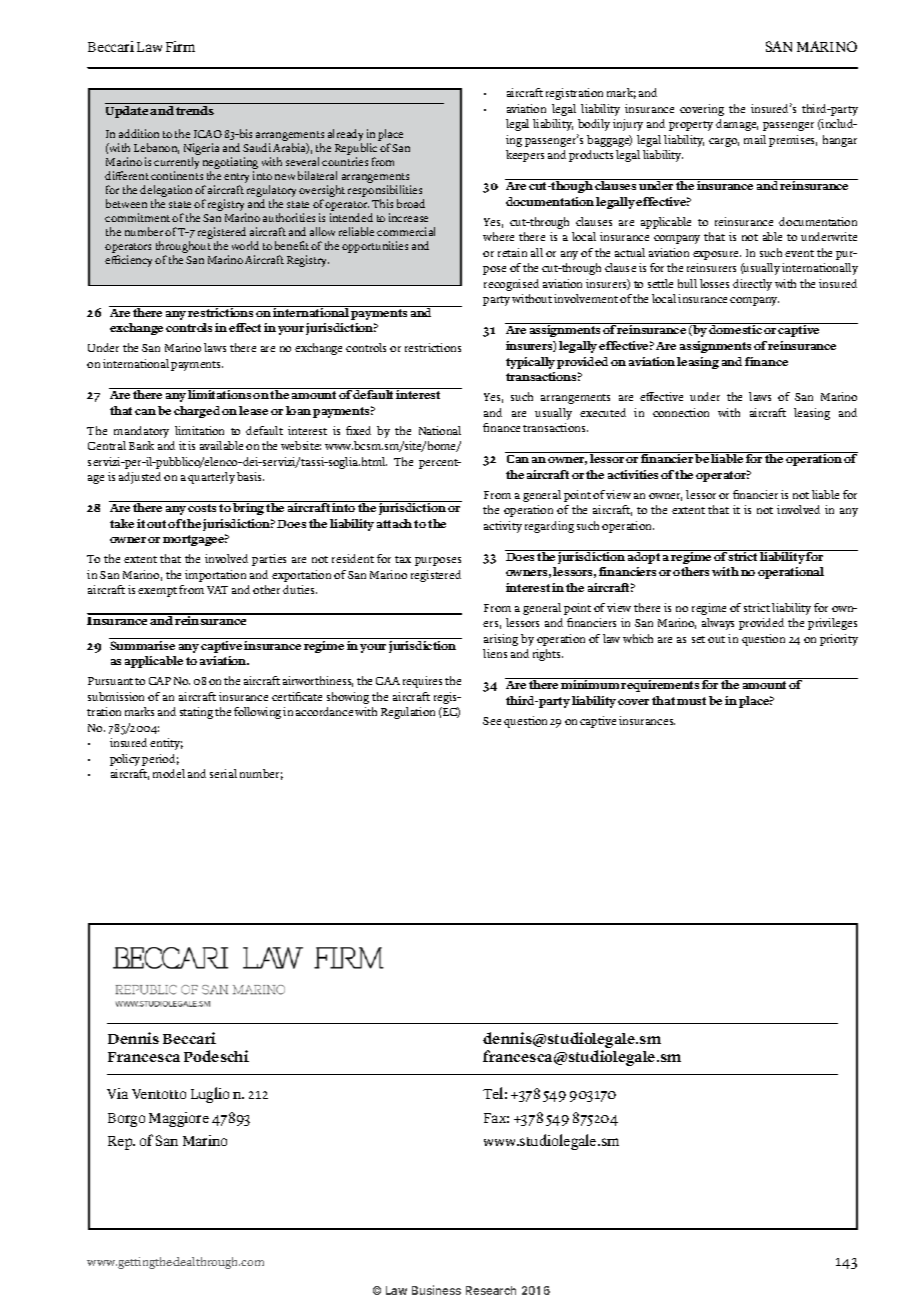 The width and height of the page is (924, 1308). I want to click on liens, so click(495, 653).
